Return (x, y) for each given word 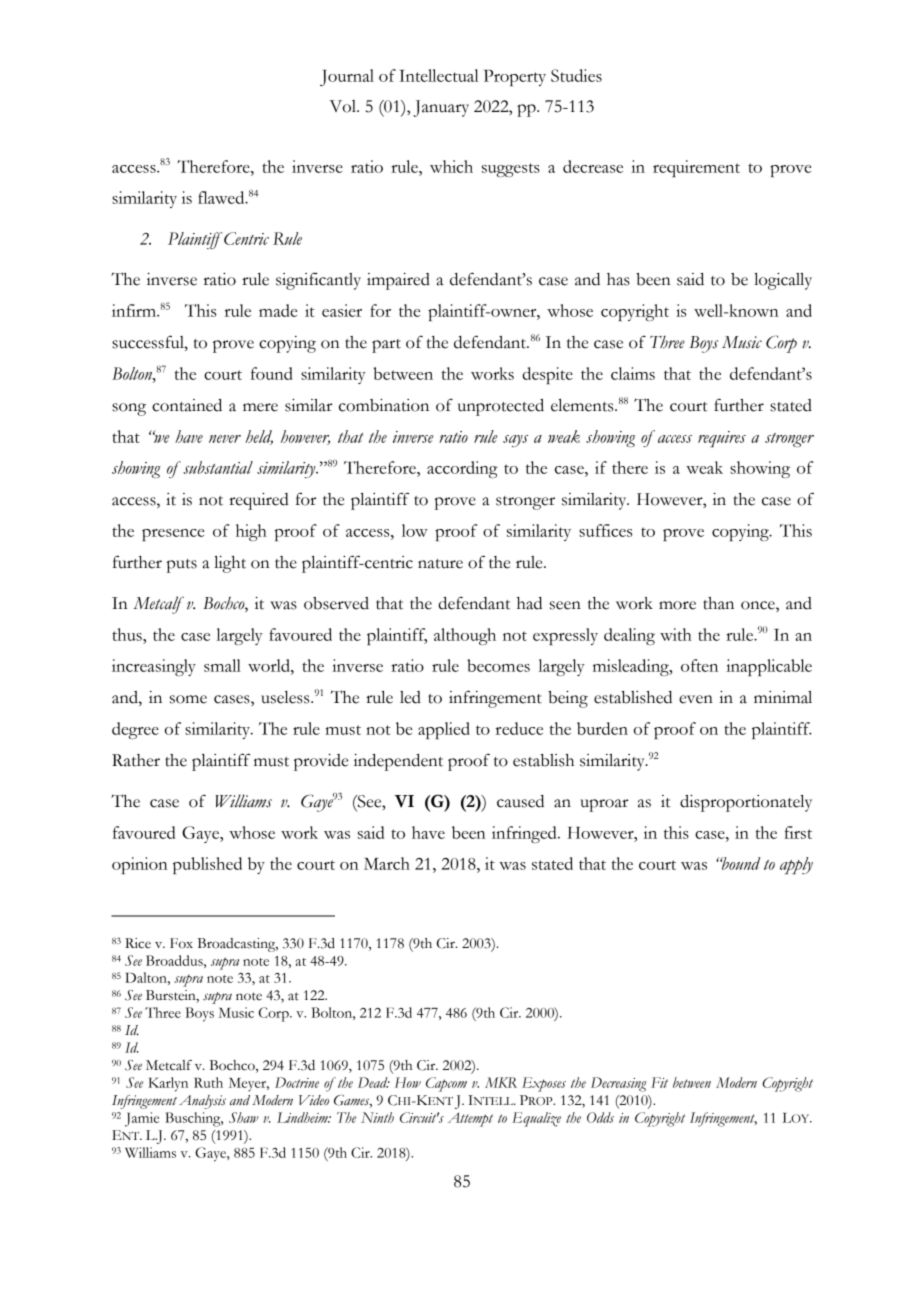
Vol (344, 106)
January (441, 108)
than (718, 603)
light (230, 564)
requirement (696, 168)
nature (440, 564)
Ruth (208, 1082)
